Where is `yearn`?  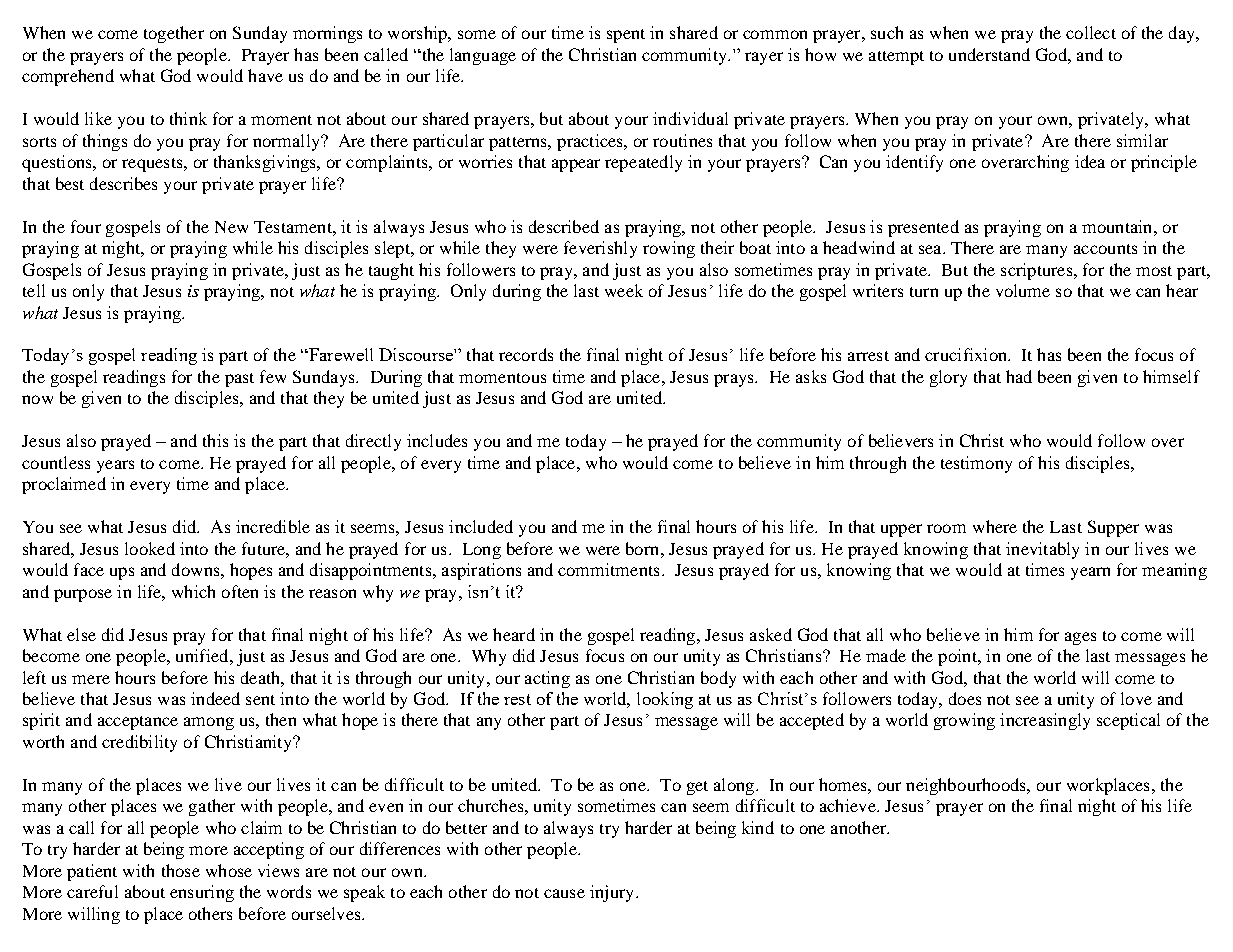 yearn is located at coordinates (1090, 573).
